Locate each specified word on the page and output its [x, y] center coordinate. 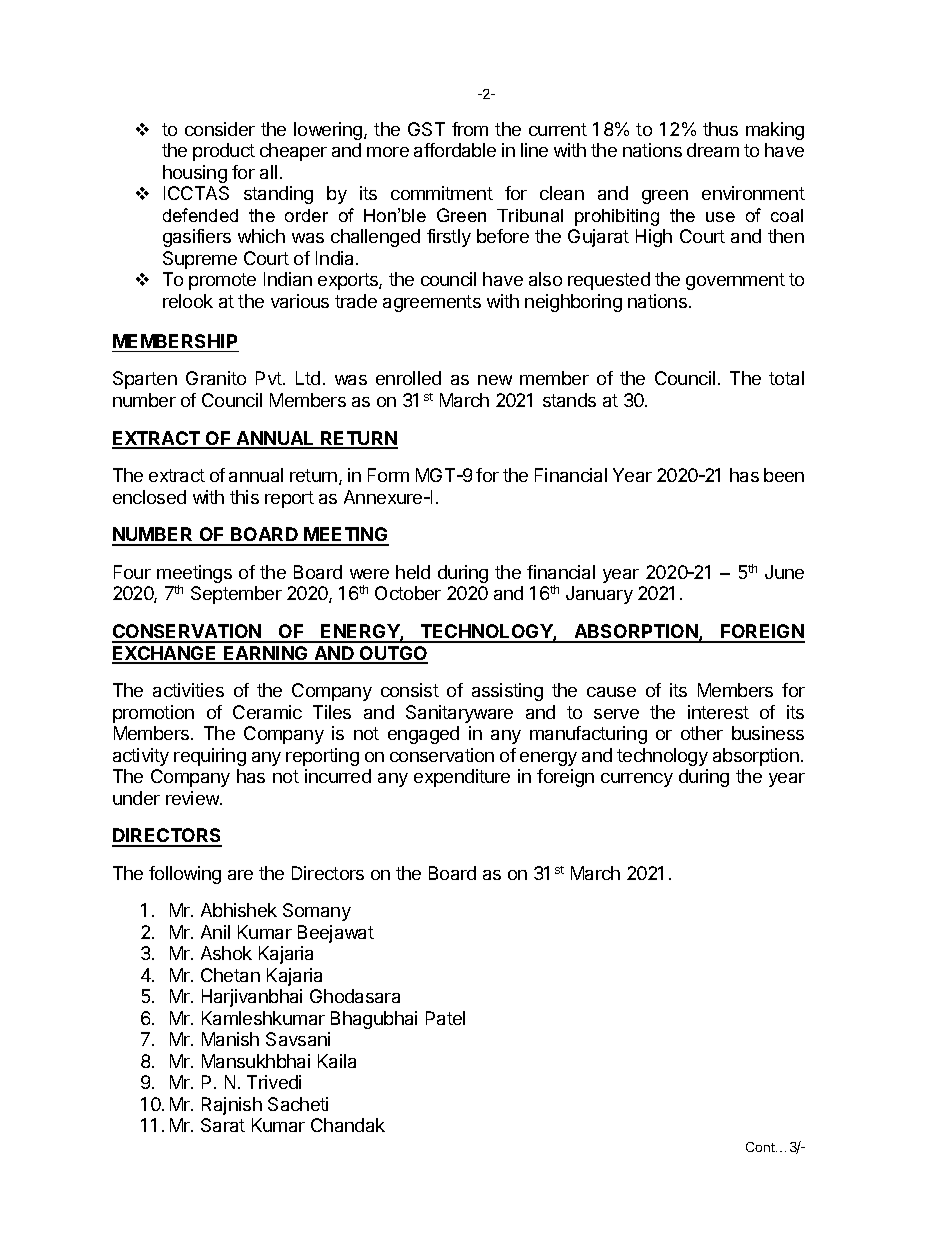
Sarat [223, 1125]
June [784, 572]
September [236, 595]
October [408, 593]
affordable [455, 150]
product [224, 152]
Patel [445, 1018]
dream [713, 150]
